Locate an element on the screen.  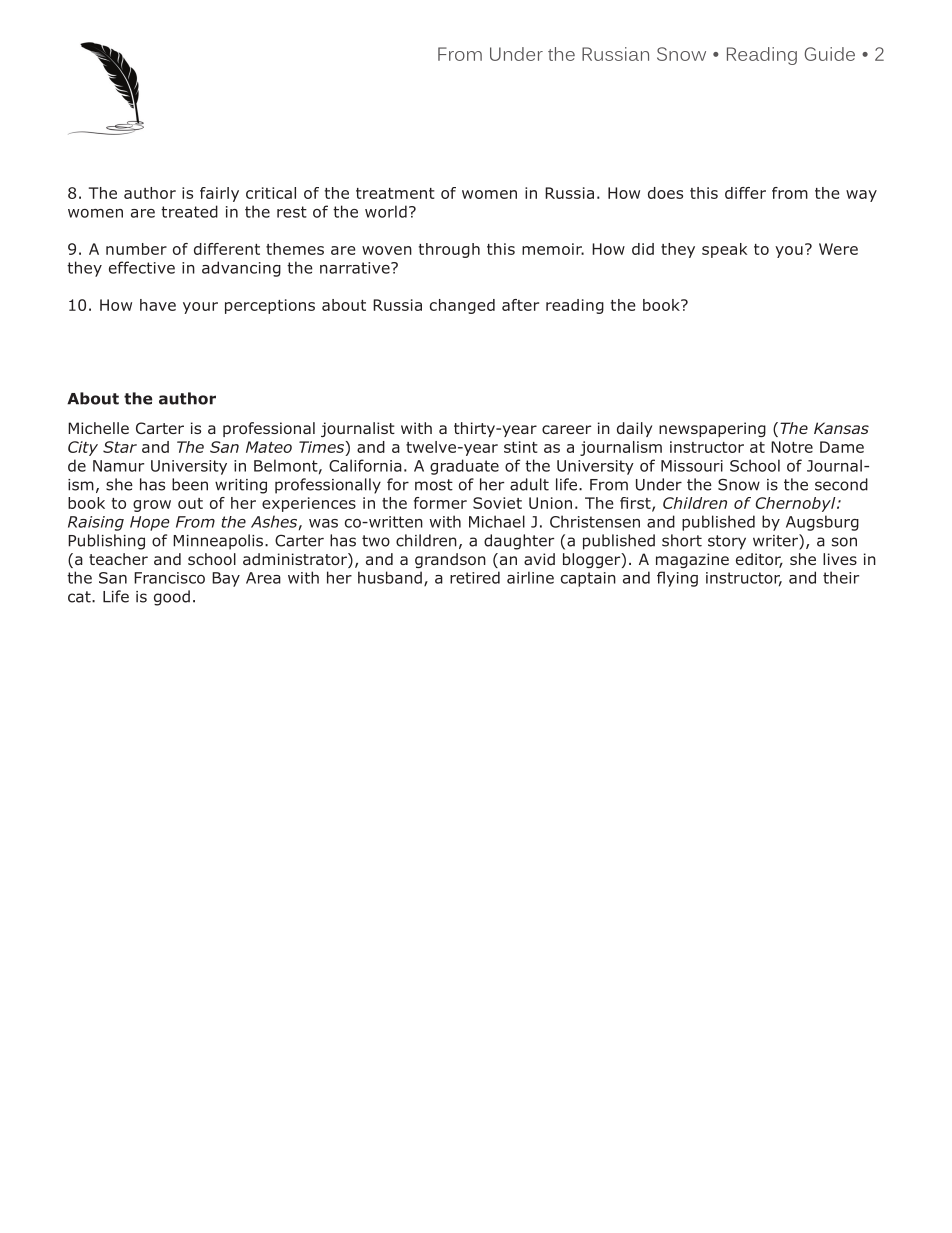
Guide is located at coordinates (830, 54).
